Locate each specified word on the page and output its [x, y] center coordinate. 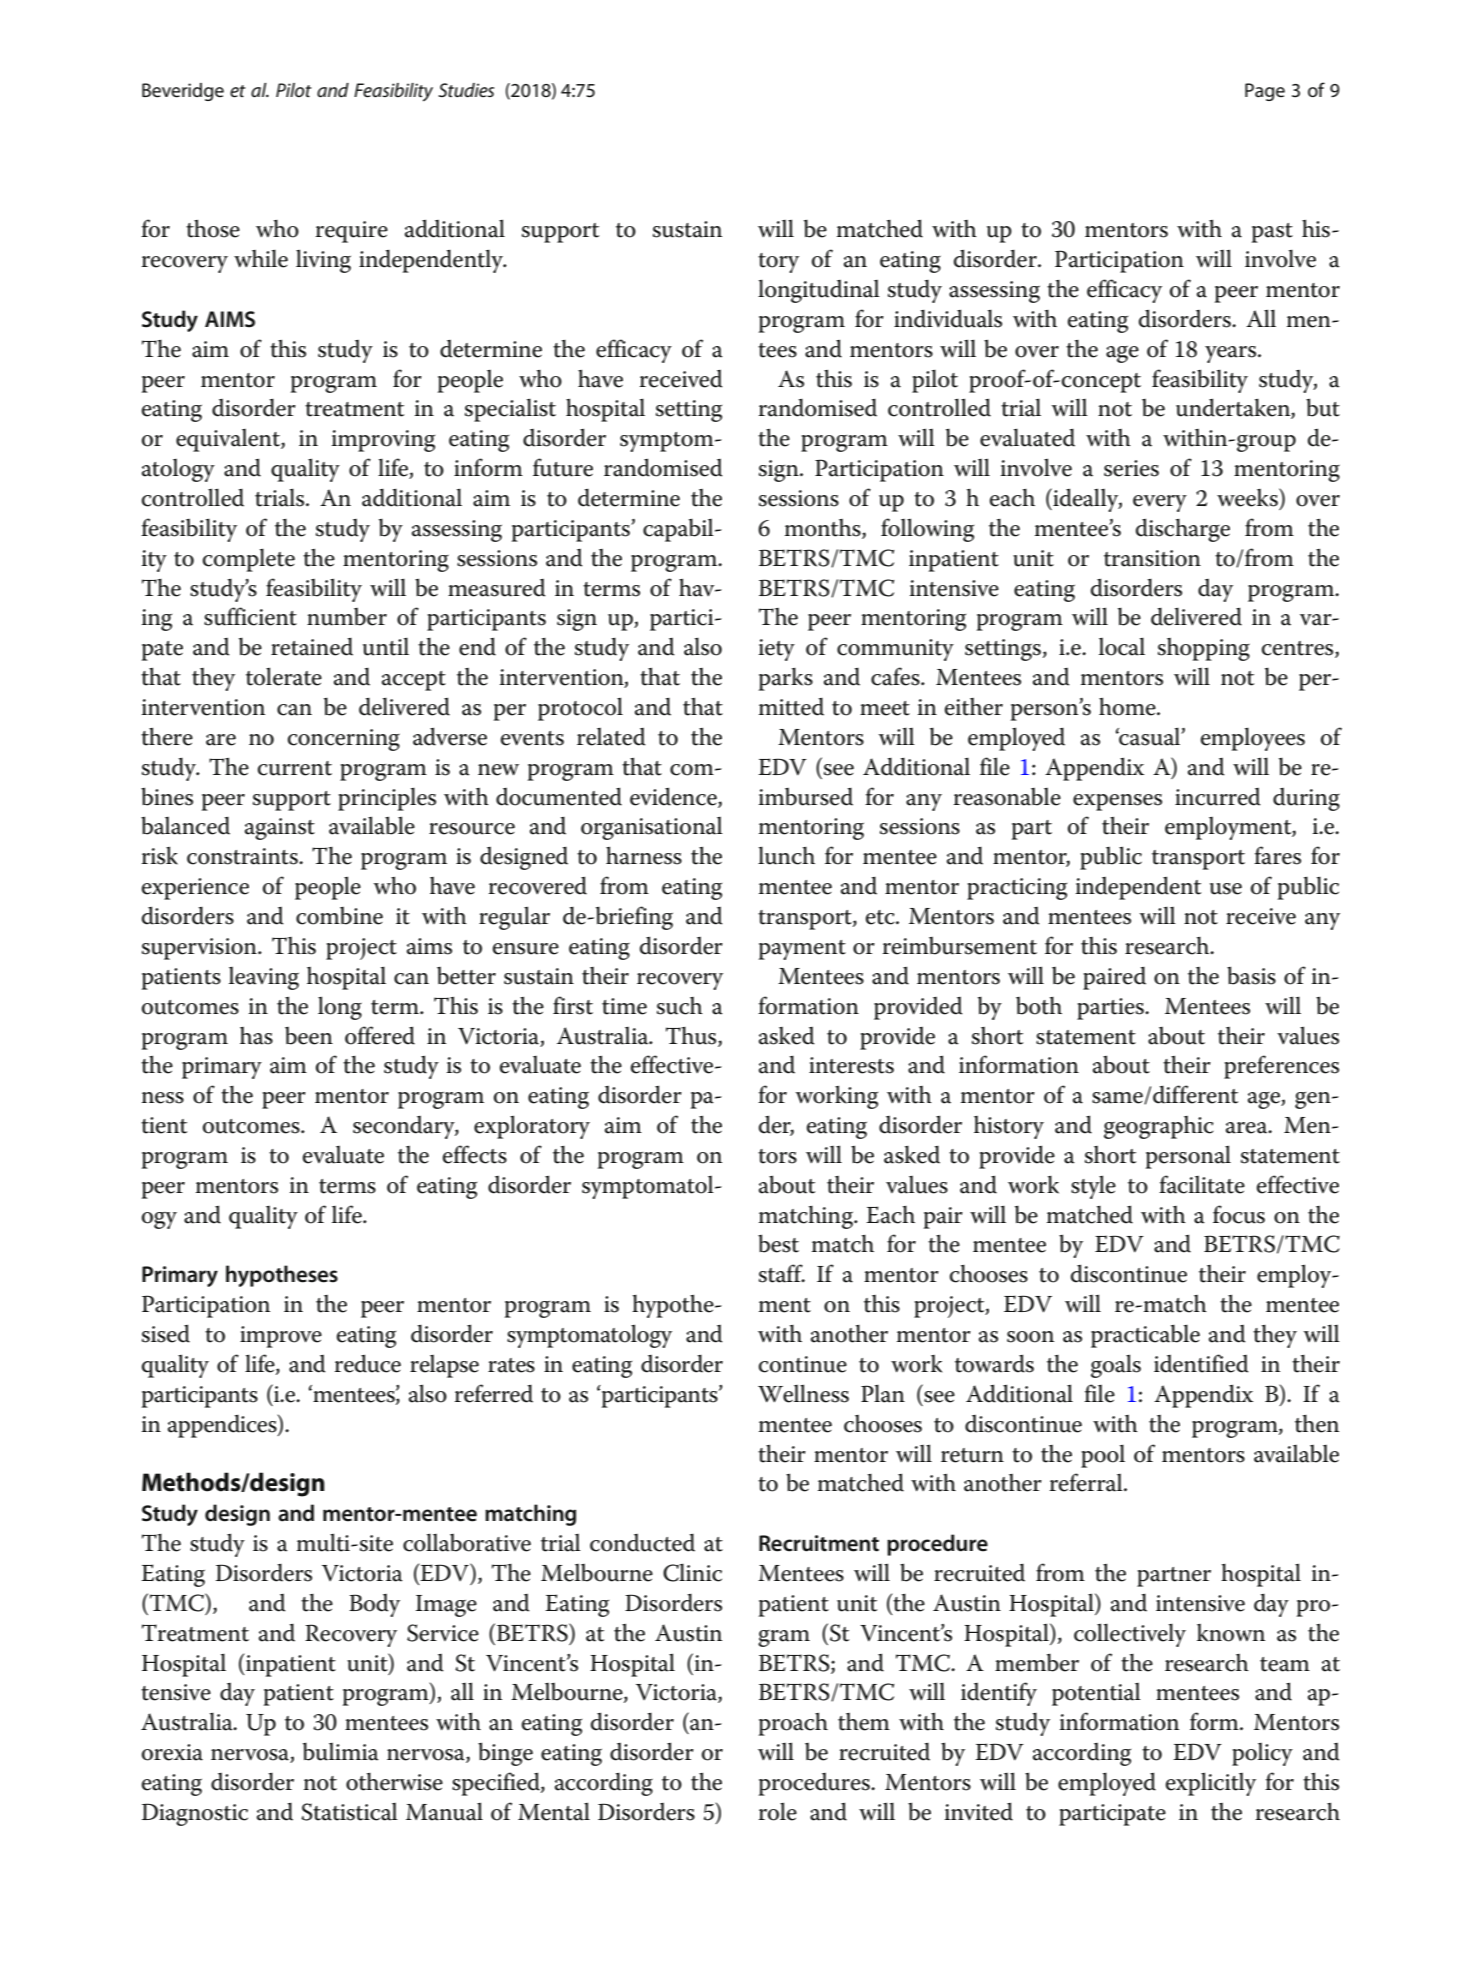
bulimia [341, 1751]
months [824, 529]
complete [249, 560]
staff [782, 1273]
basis [1251, 975]
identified [1201, 1363]
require [352, 232]
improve [281, 1337]
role [778, 1811]
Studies [466, 90]
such [680, 1006]
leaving [264, 978]
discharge [1183, 530]
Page [1265, 92]
